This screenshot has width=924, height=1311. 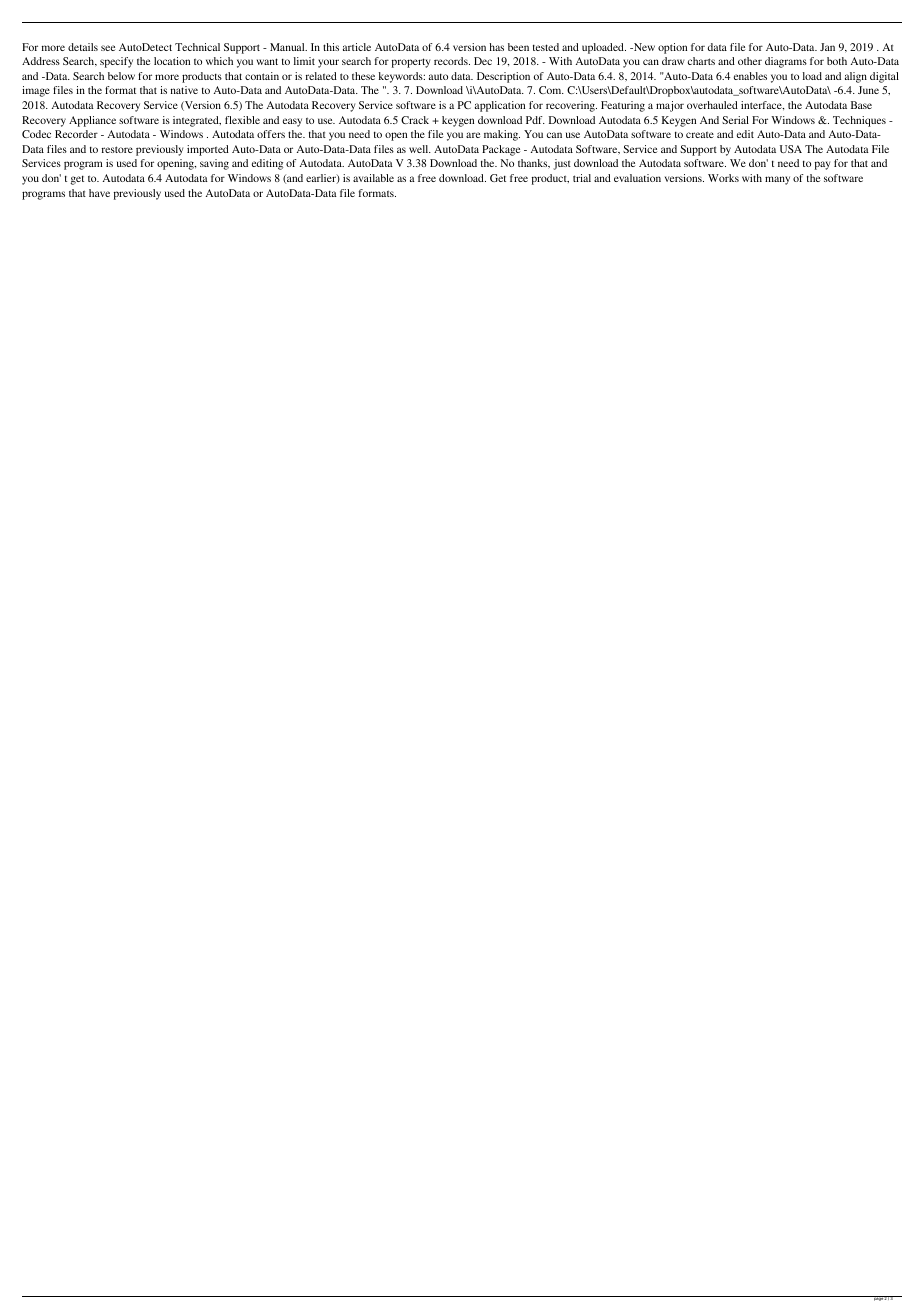 I want to click on below, so click(x=121, y=76).
